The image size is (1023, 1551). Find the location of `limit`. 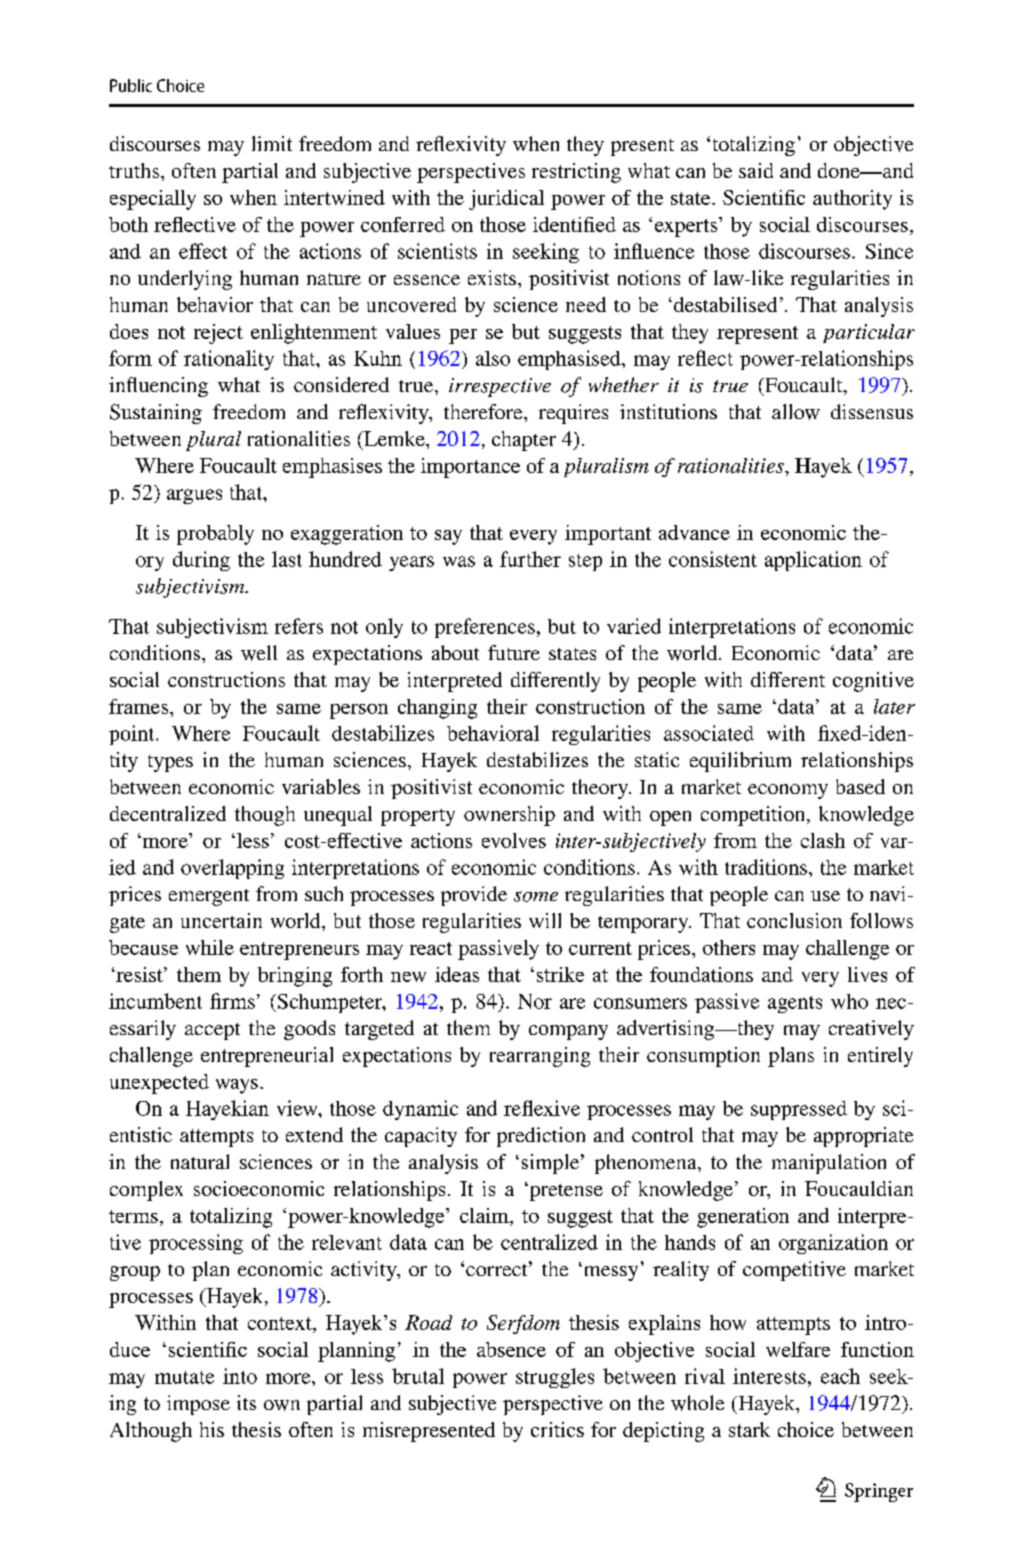

limit is located at coordinates (272, 143).
